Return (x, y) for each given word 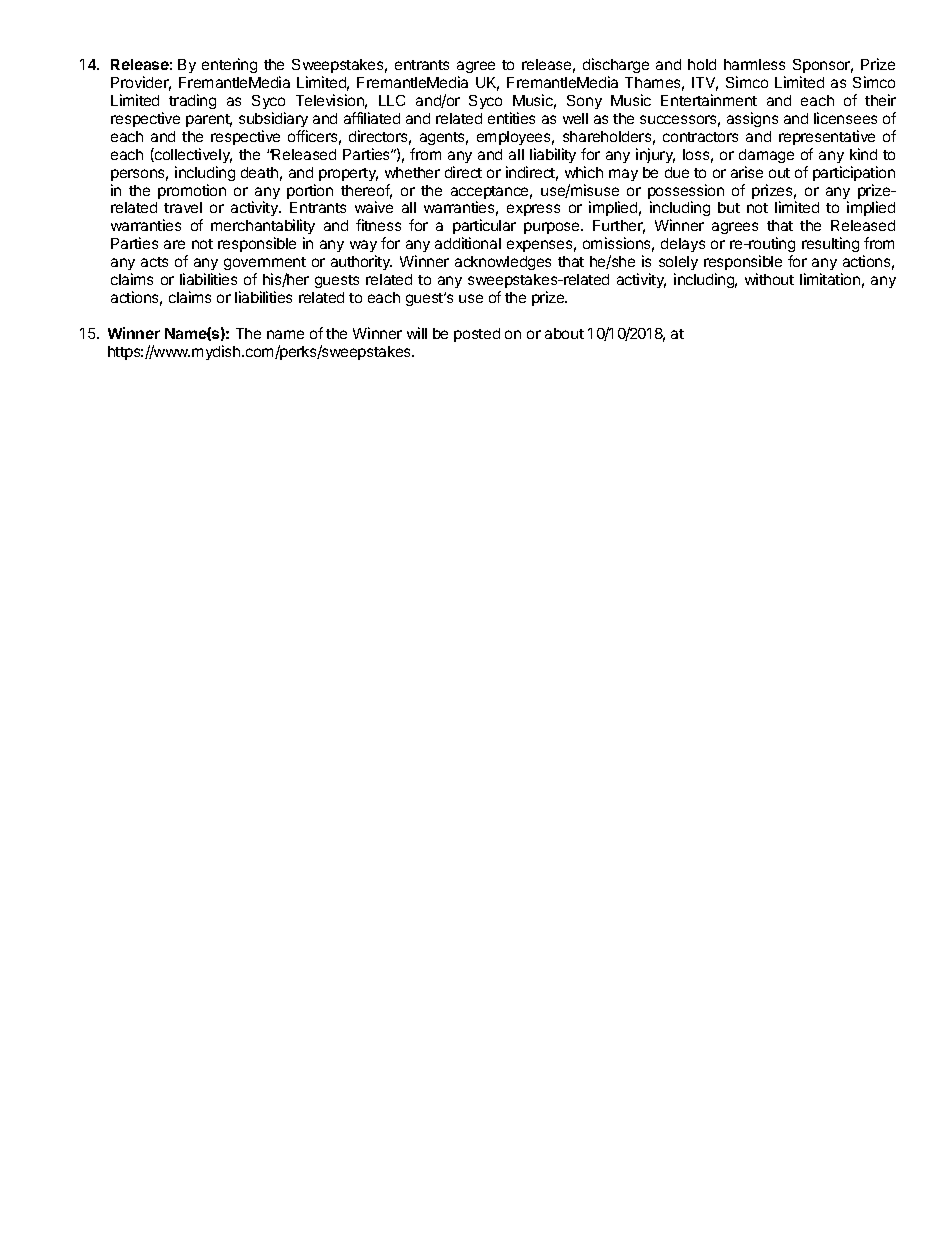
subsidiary (273, 119)
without (769, 279)
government (265, 263)
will (417, 333)
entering (229, 65)
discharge (616, 65)
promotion (192, 191)
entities (511, 118)
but (729, 207)
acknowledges (503, 263)
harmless (754, 64)
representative (827, 137)
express (533, 210)
